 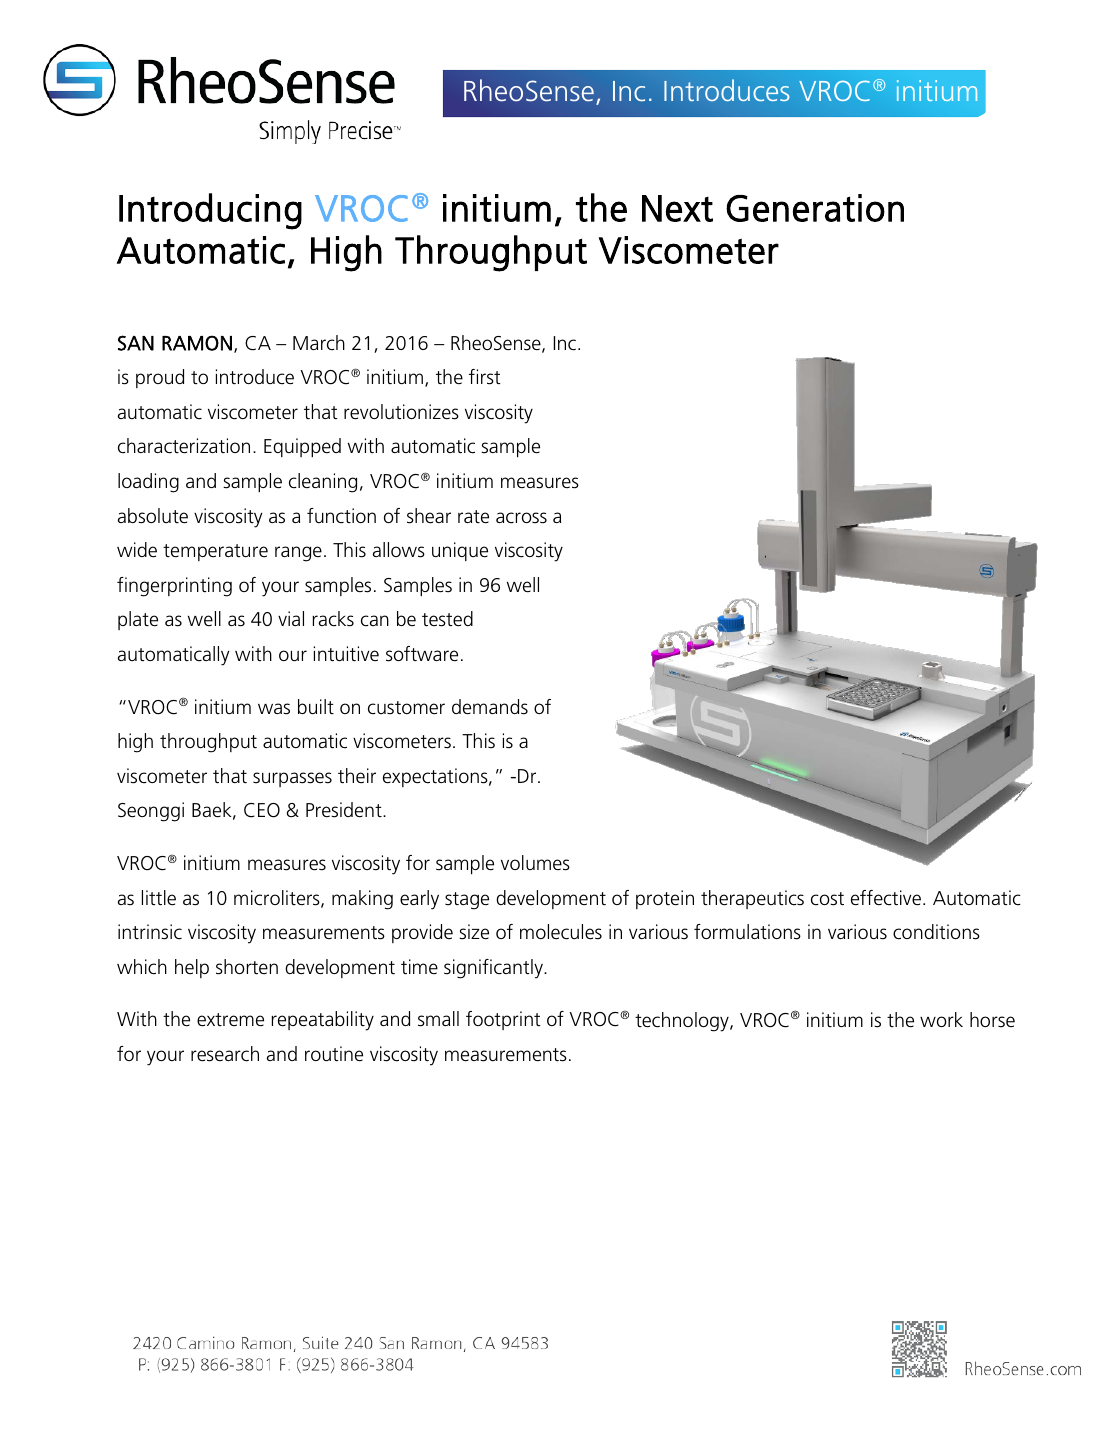 I want to click on extreme, so click(x=230, y=1020).
